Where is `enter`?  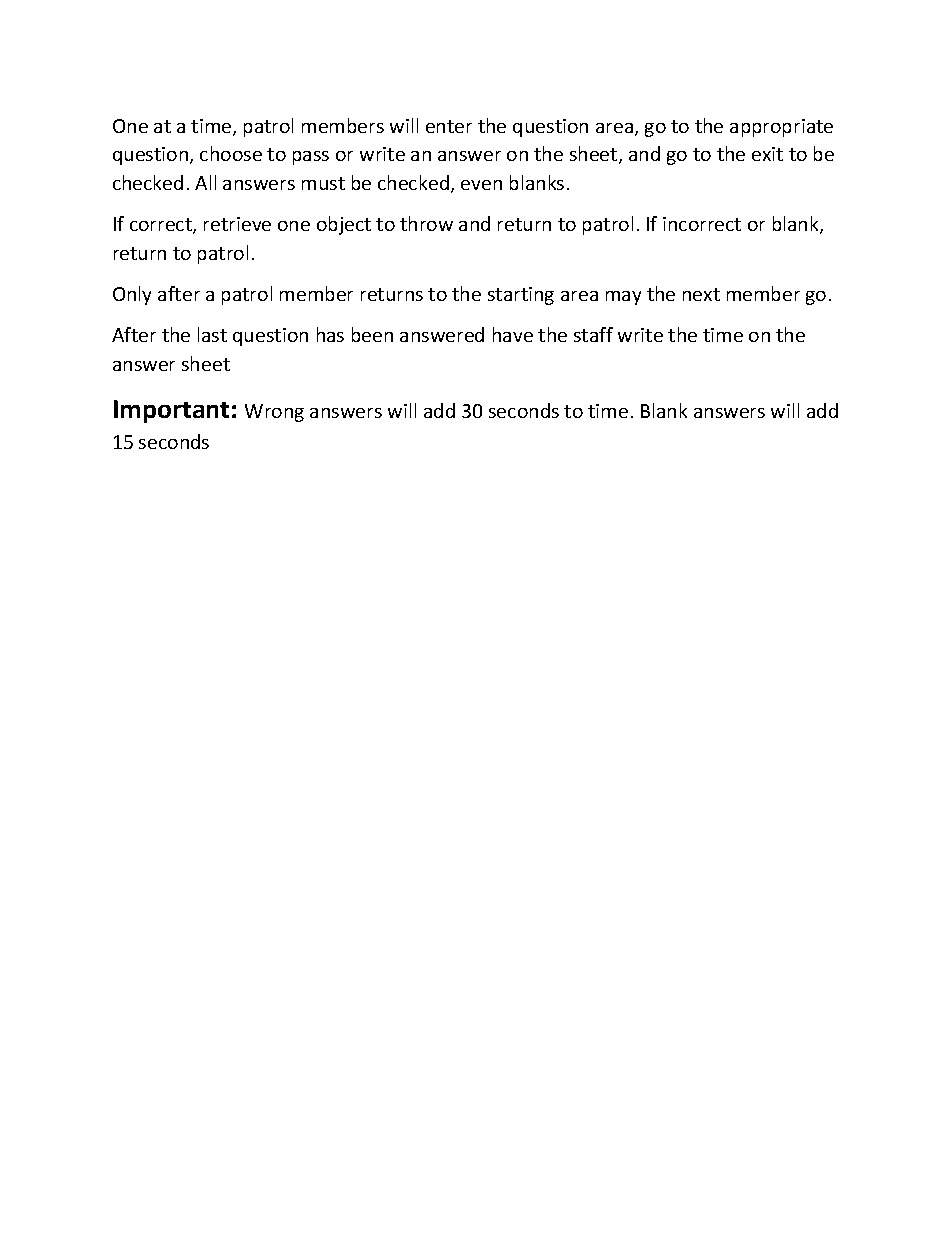 enter is located at coordinates (449, 126).
